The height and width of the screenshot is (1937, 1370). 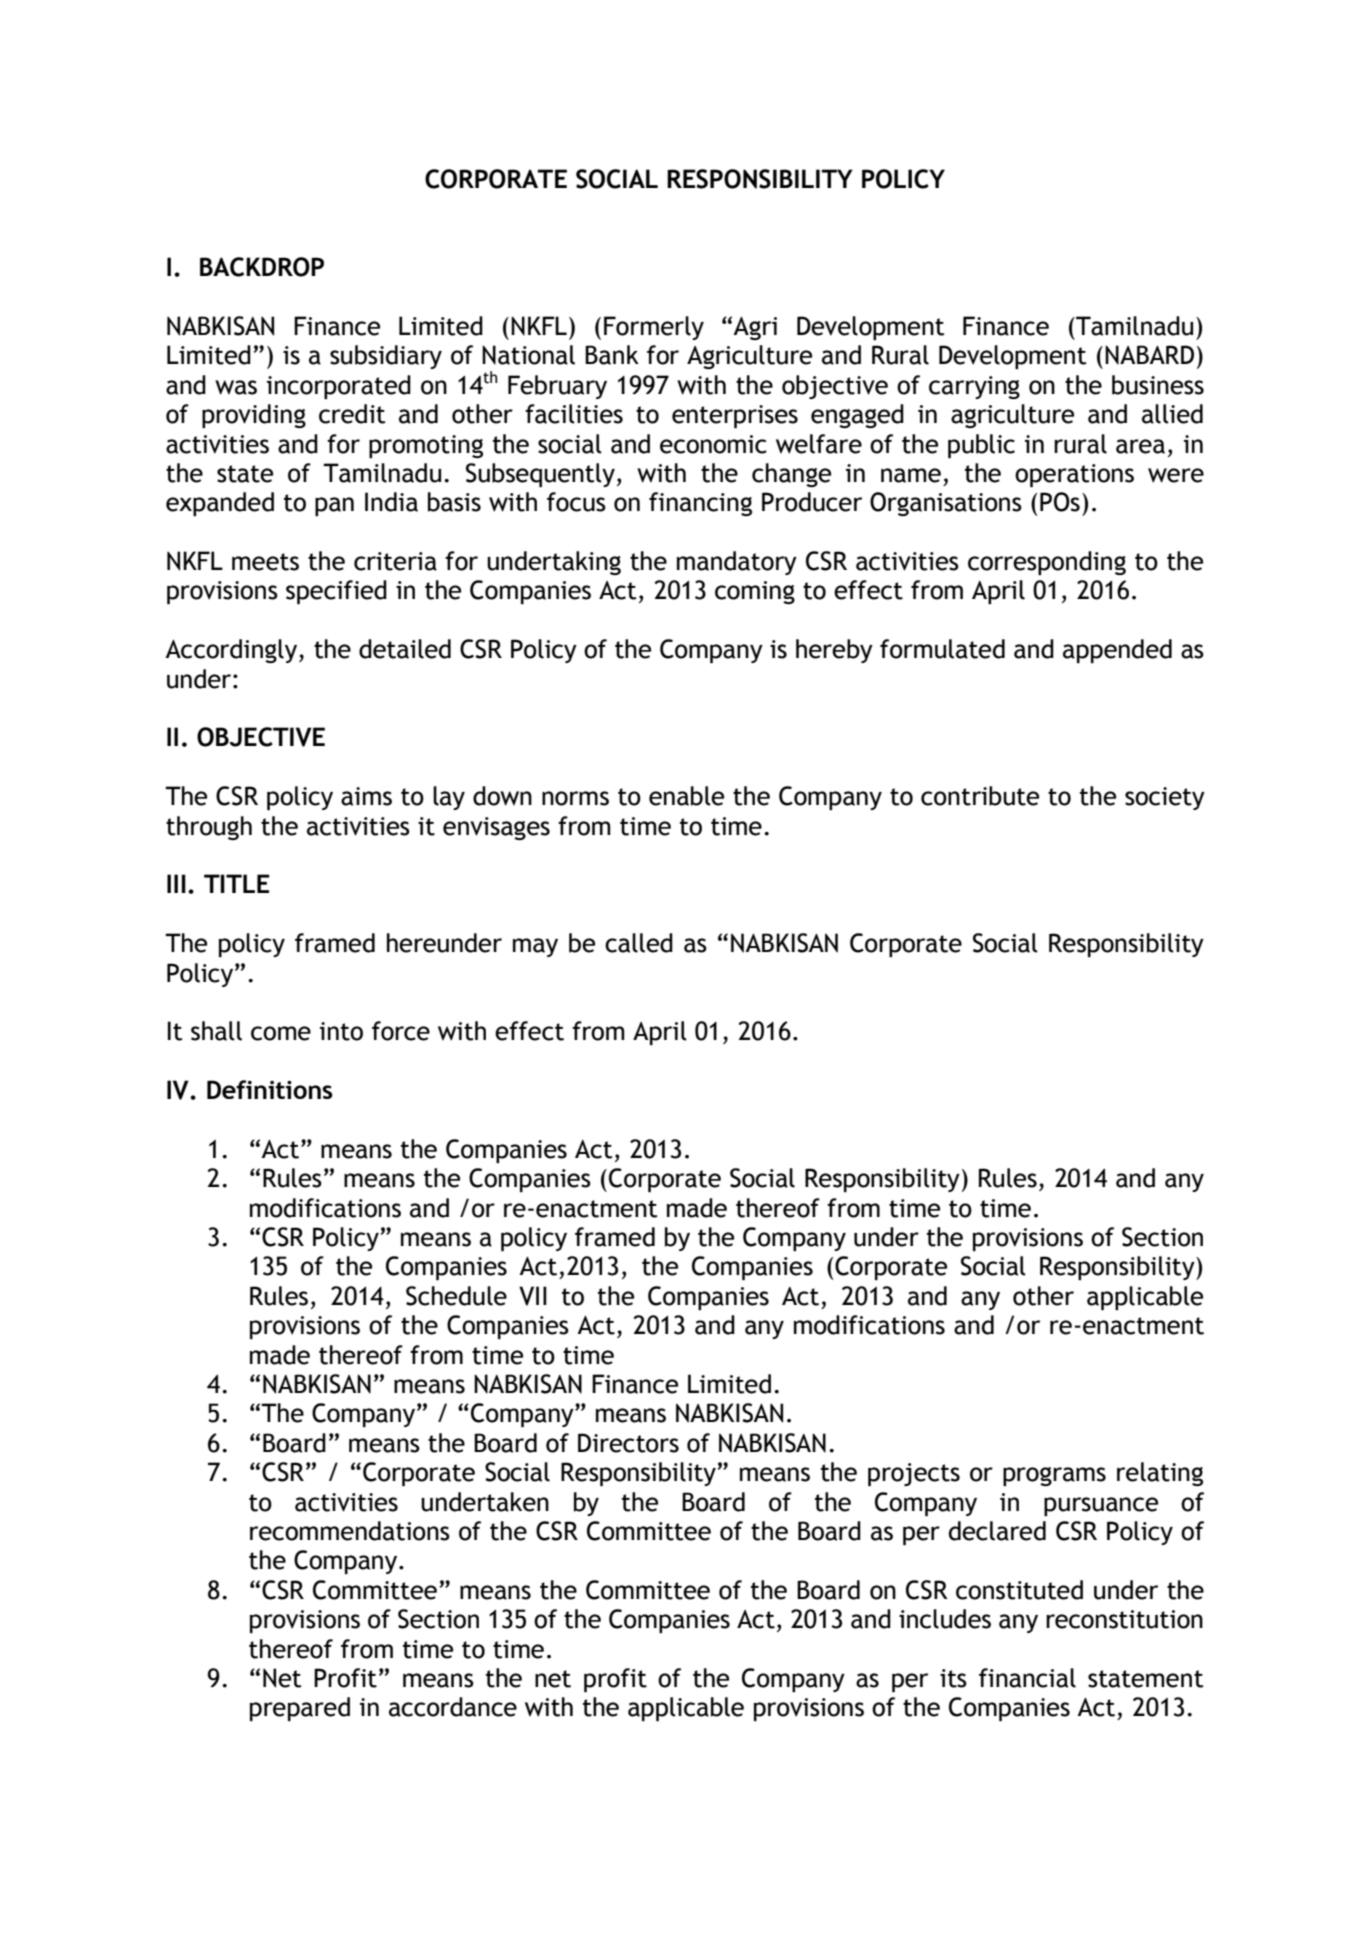 What do you see at coordinates (1027, 1678) in the screenshot?
I see `financial` at bounding box center [1027, 1678].
